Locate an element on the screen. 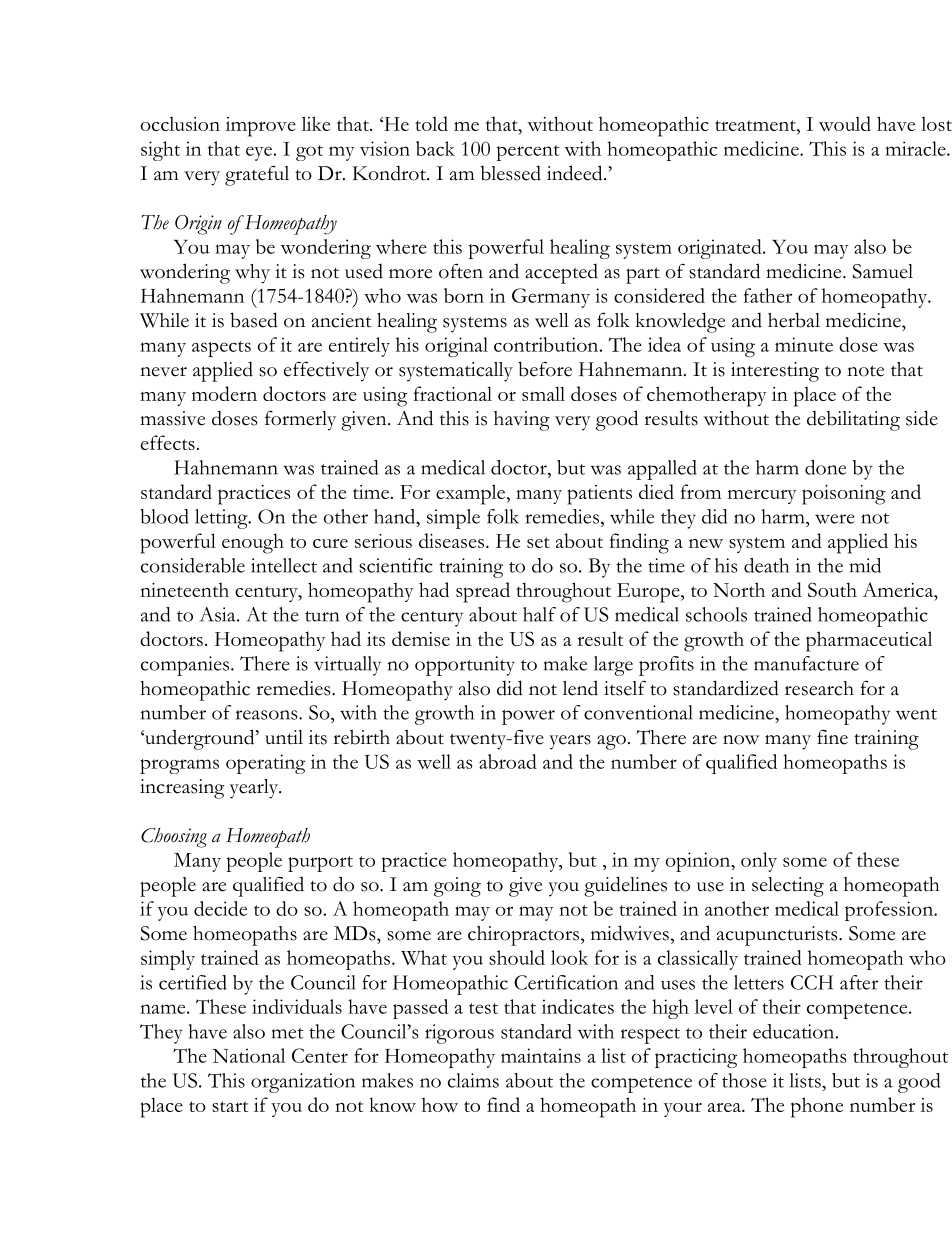  National is located at coordinates (249, 1055).
